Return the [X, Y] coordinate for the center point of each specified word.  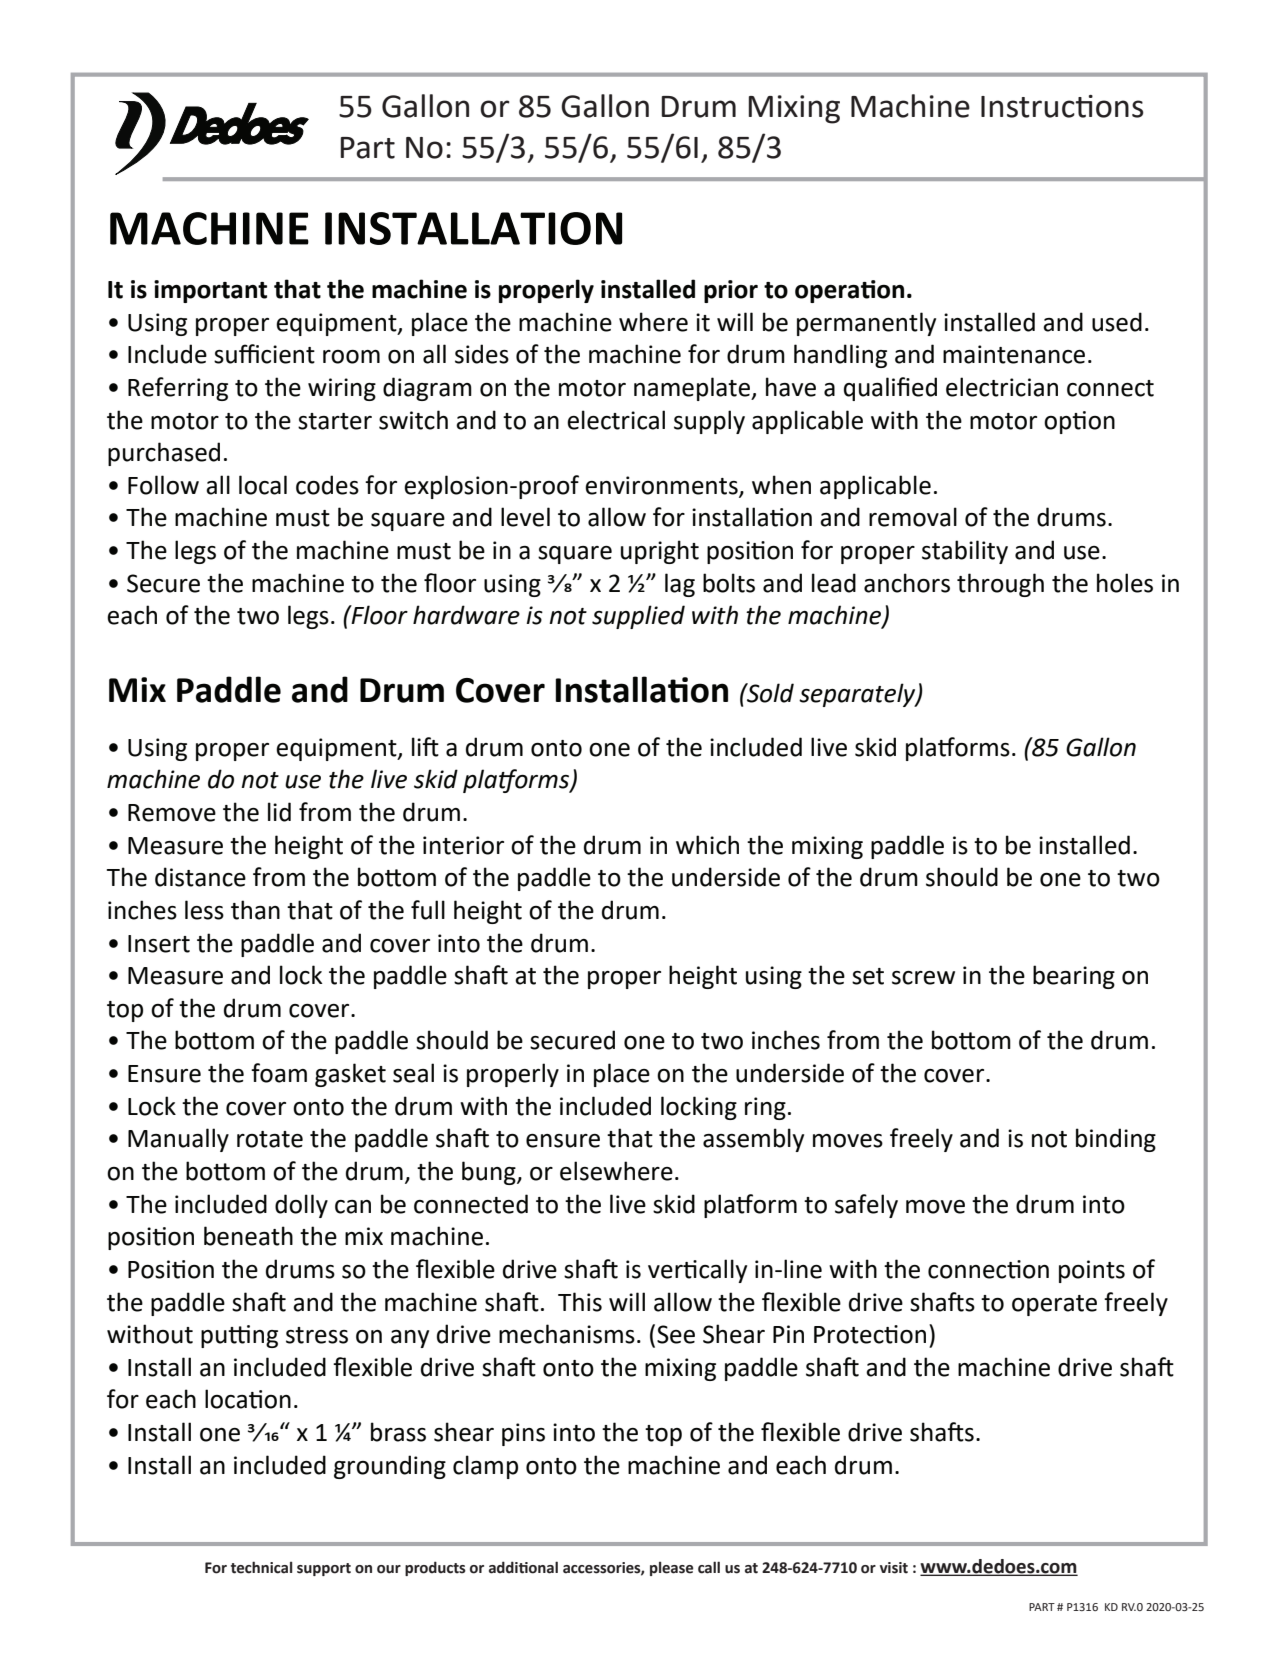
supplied [638, 617]
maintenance [1014, 354]
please [671, 1568]
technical [261, 1567]
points [1092, 1271]
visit [894, 1568]
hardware [466, 615]
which [707, 845]
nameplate [693, 389]
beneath [248, 1236]
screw [923, 978]
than [255, 910]
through [1000, 585]
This [580, 1302]
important [210, 291]
